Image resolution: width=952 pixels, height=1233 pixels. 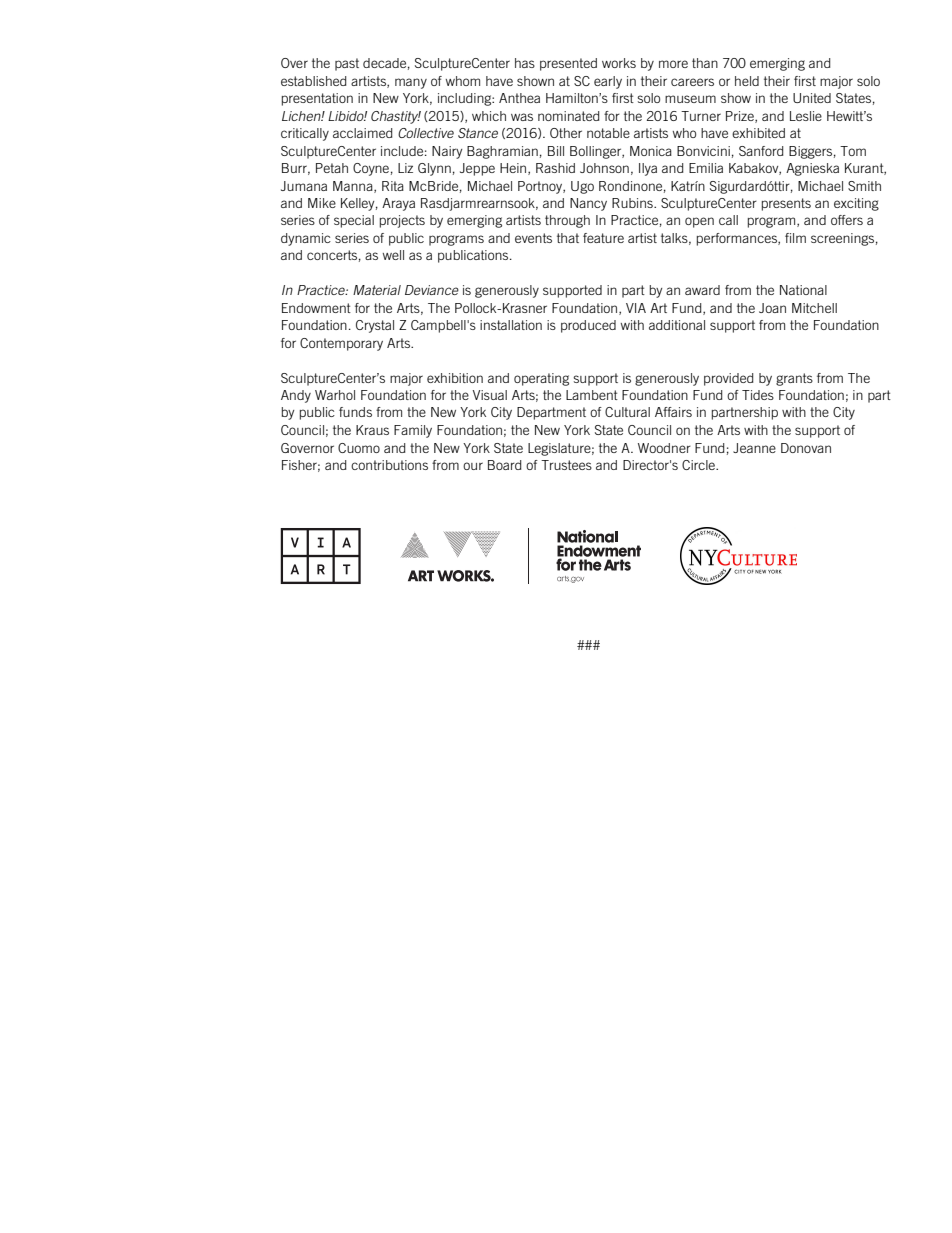 What do you see at coordinates (747, 81) in the screenshot?
I see `held` at bounding box center [747, 81].
